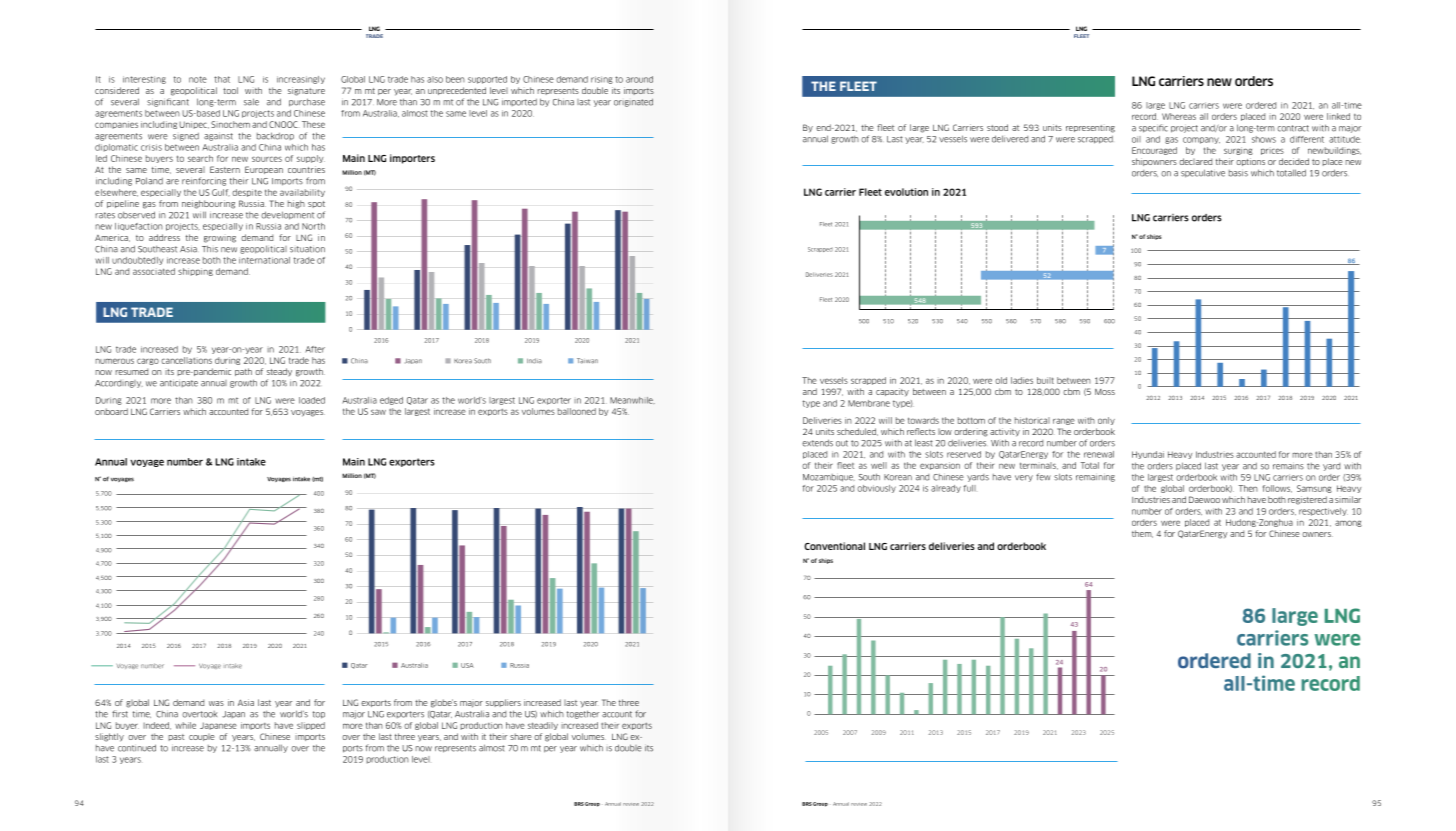 Image resolution: width=1456 pixels, height=831 pixels. Describe the element at coordinates (1179, 116) in the page. I see `Whereas` at that location.
